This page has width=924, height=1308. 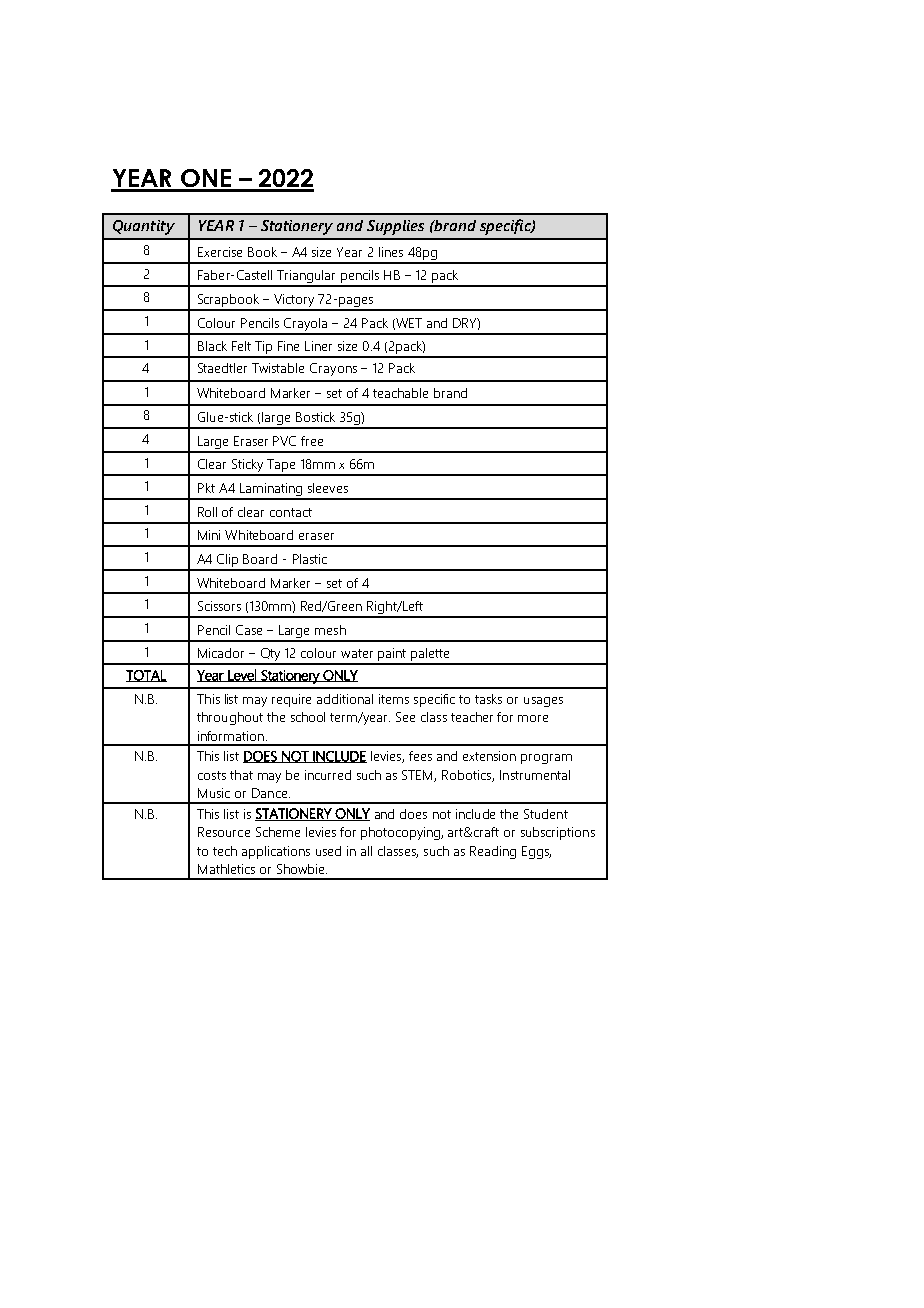 I want to click on Supplies, so click(x=395, y=227).
